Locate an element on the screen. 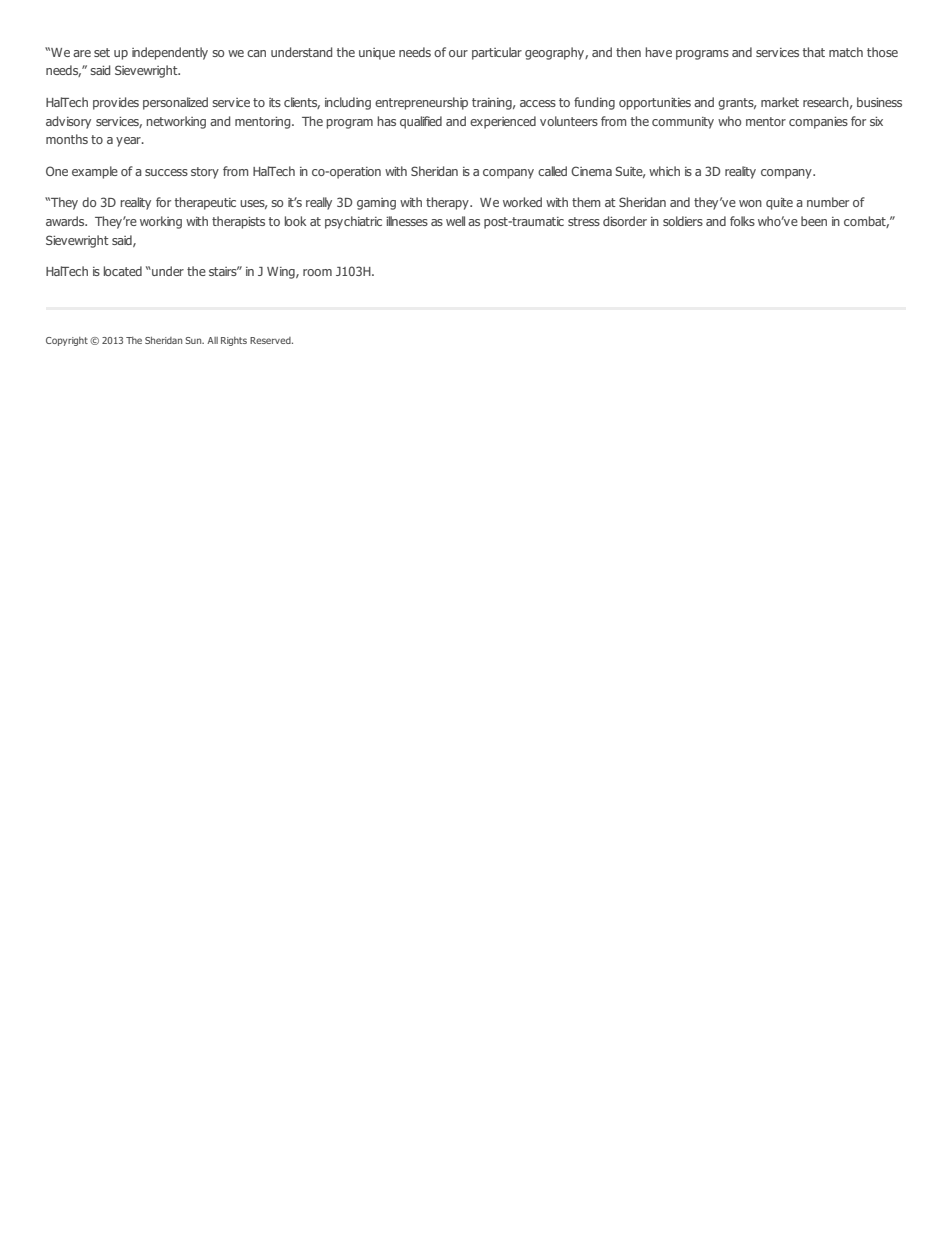  Sun is located at coordinates (194, 340).
